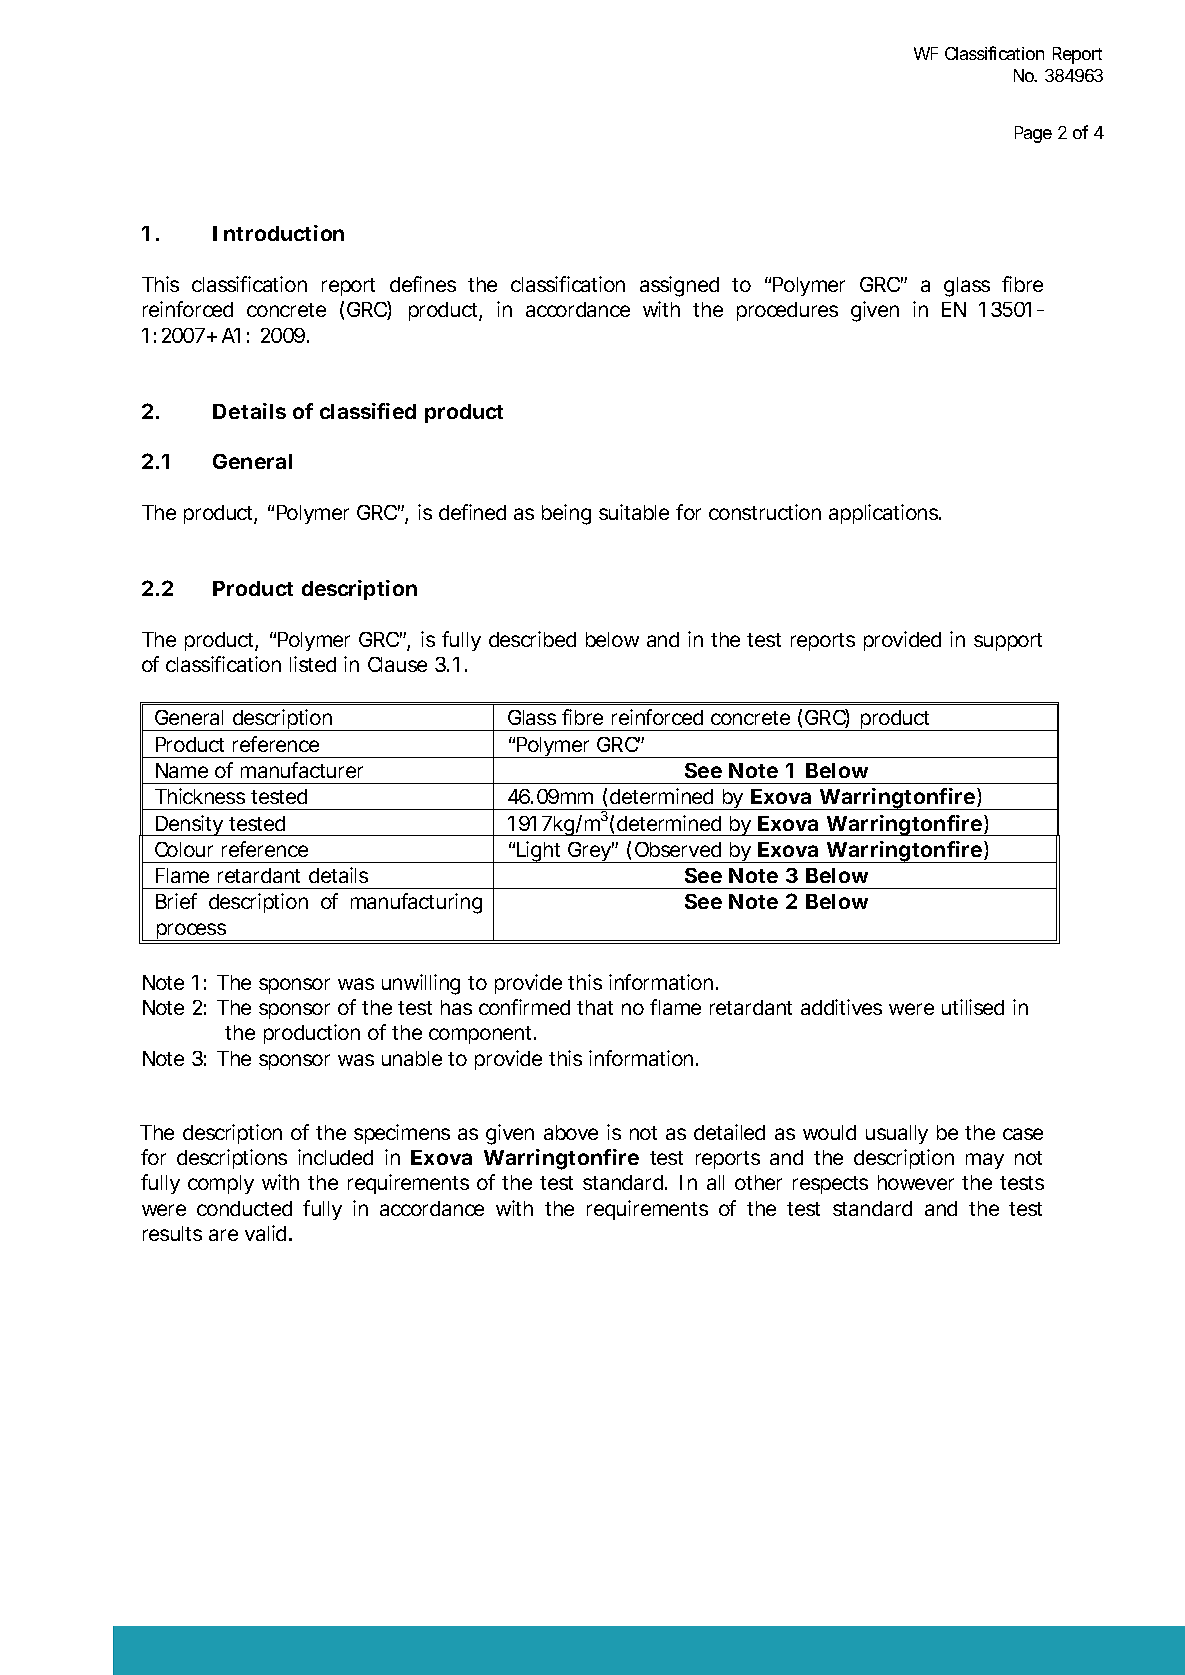 This screenshot has width=1185, height=1675. Describe the element at coordinates (244, 1208) in the screenshot. I see `conducted` at that location.
